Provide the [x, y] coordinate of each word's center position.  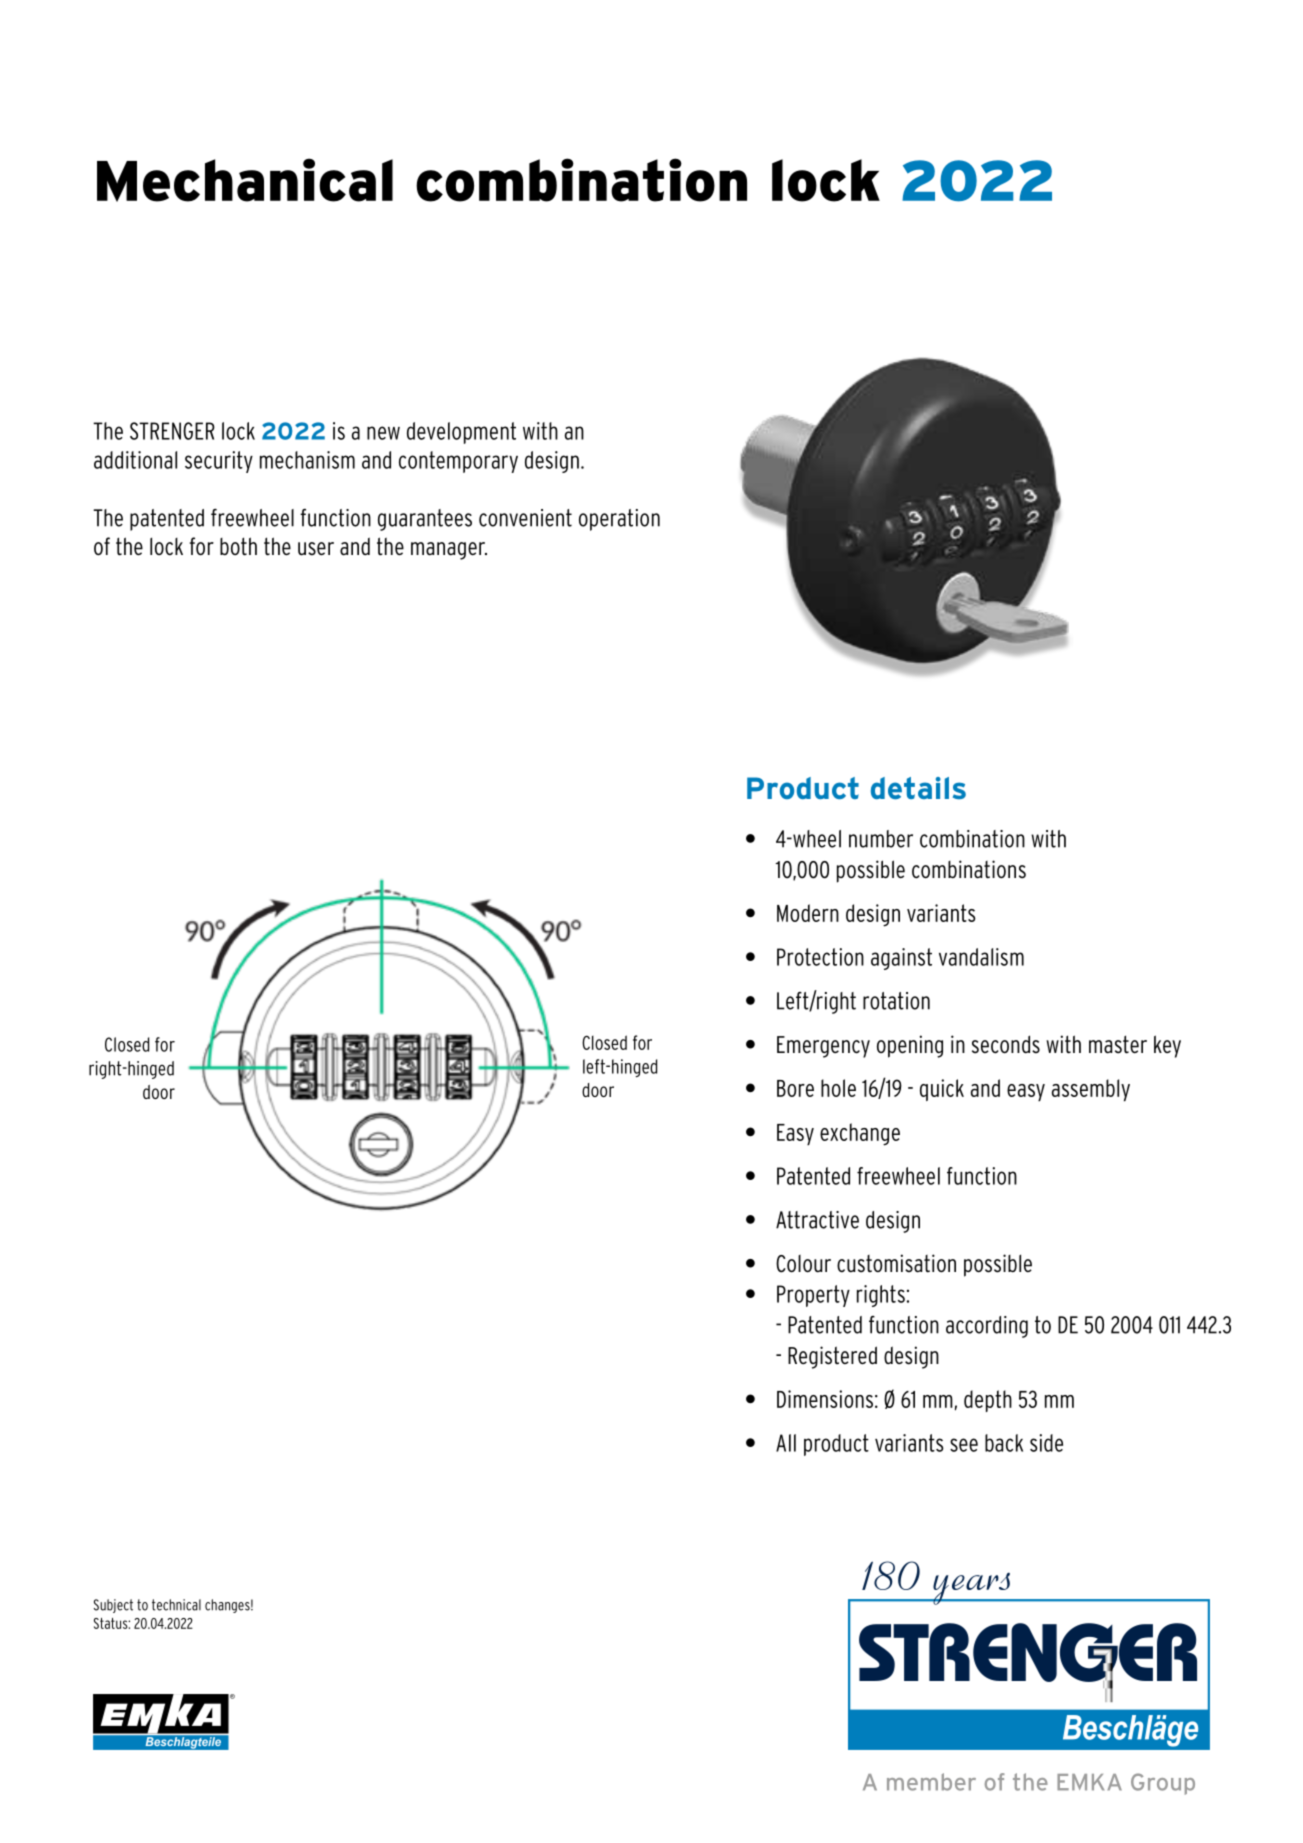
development [461, 433]
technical [176, 1605]
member [931, 1782]
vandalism [981, 957]
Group [1163, 1784]
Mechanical [245, 180]
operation [619, 520]
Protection [820, 957]
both [238, 546]
